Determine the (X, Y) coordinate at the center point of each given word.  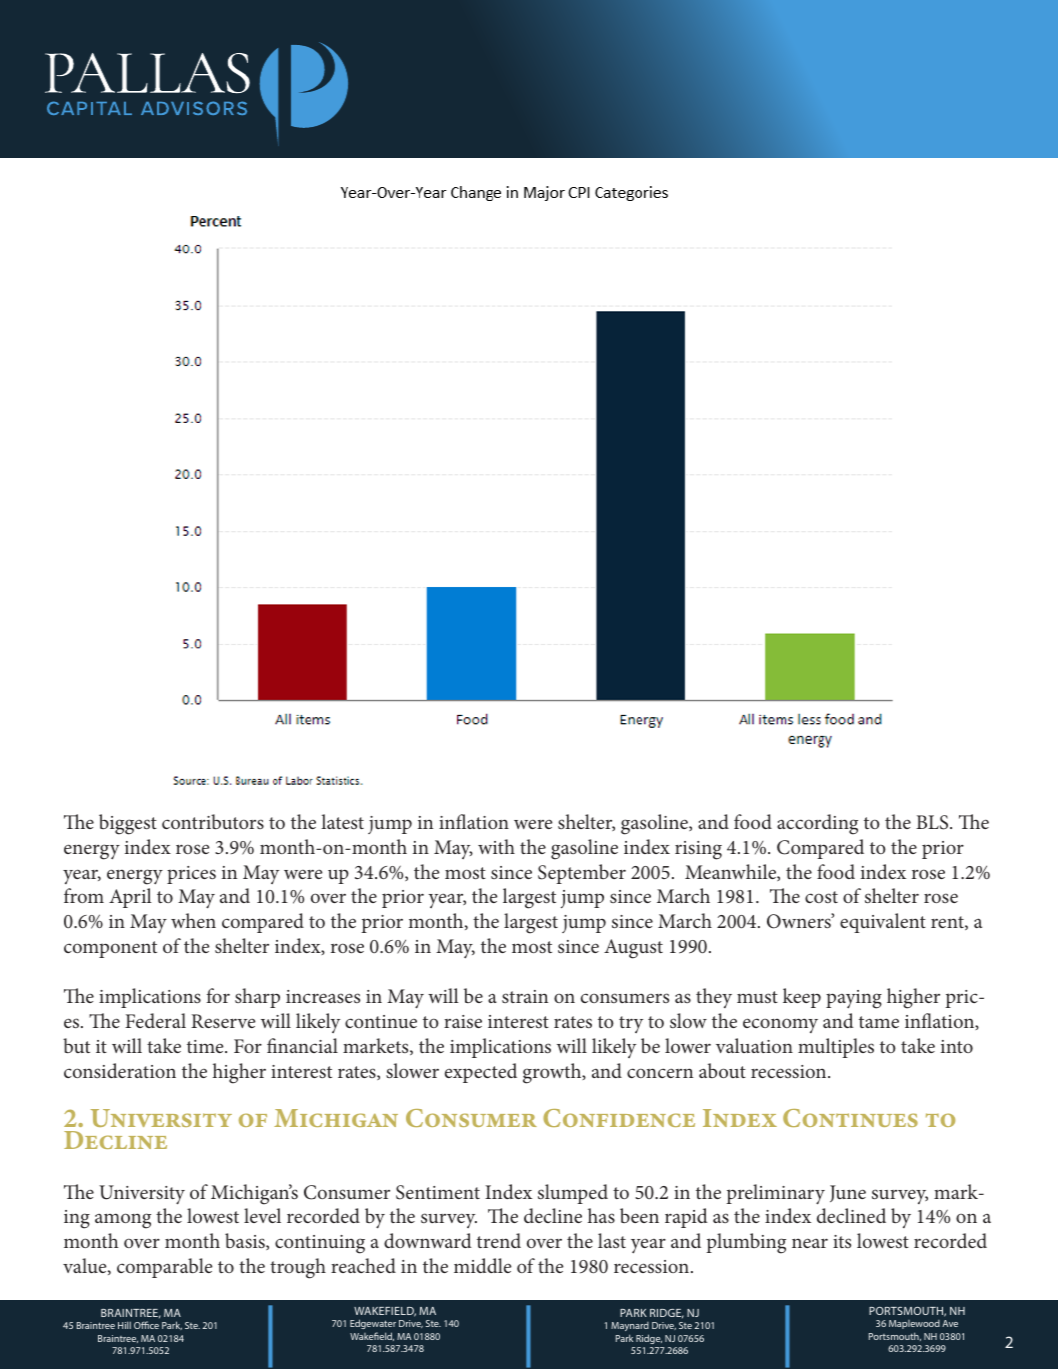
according (817, 824)
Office (146, 1325)
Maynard (630, 1326)
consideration (120, 1070)
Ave (950, 1323)
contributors (213, 821)
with (496, 846)
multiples (836, 1048)
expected (481, 1073)
